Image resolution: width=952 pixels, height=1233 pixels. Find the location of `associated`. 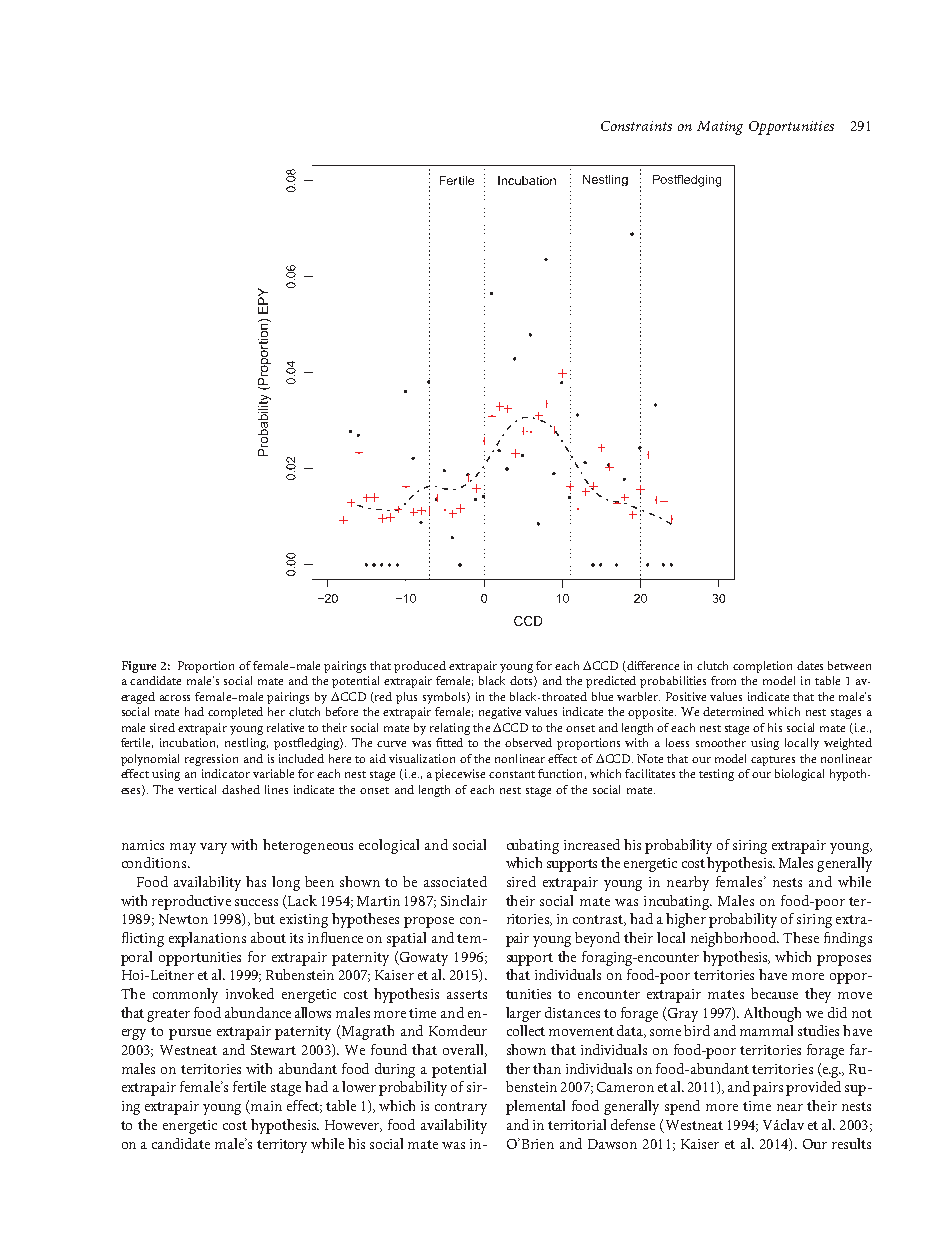

associated is located at coordinates (455, 881).
